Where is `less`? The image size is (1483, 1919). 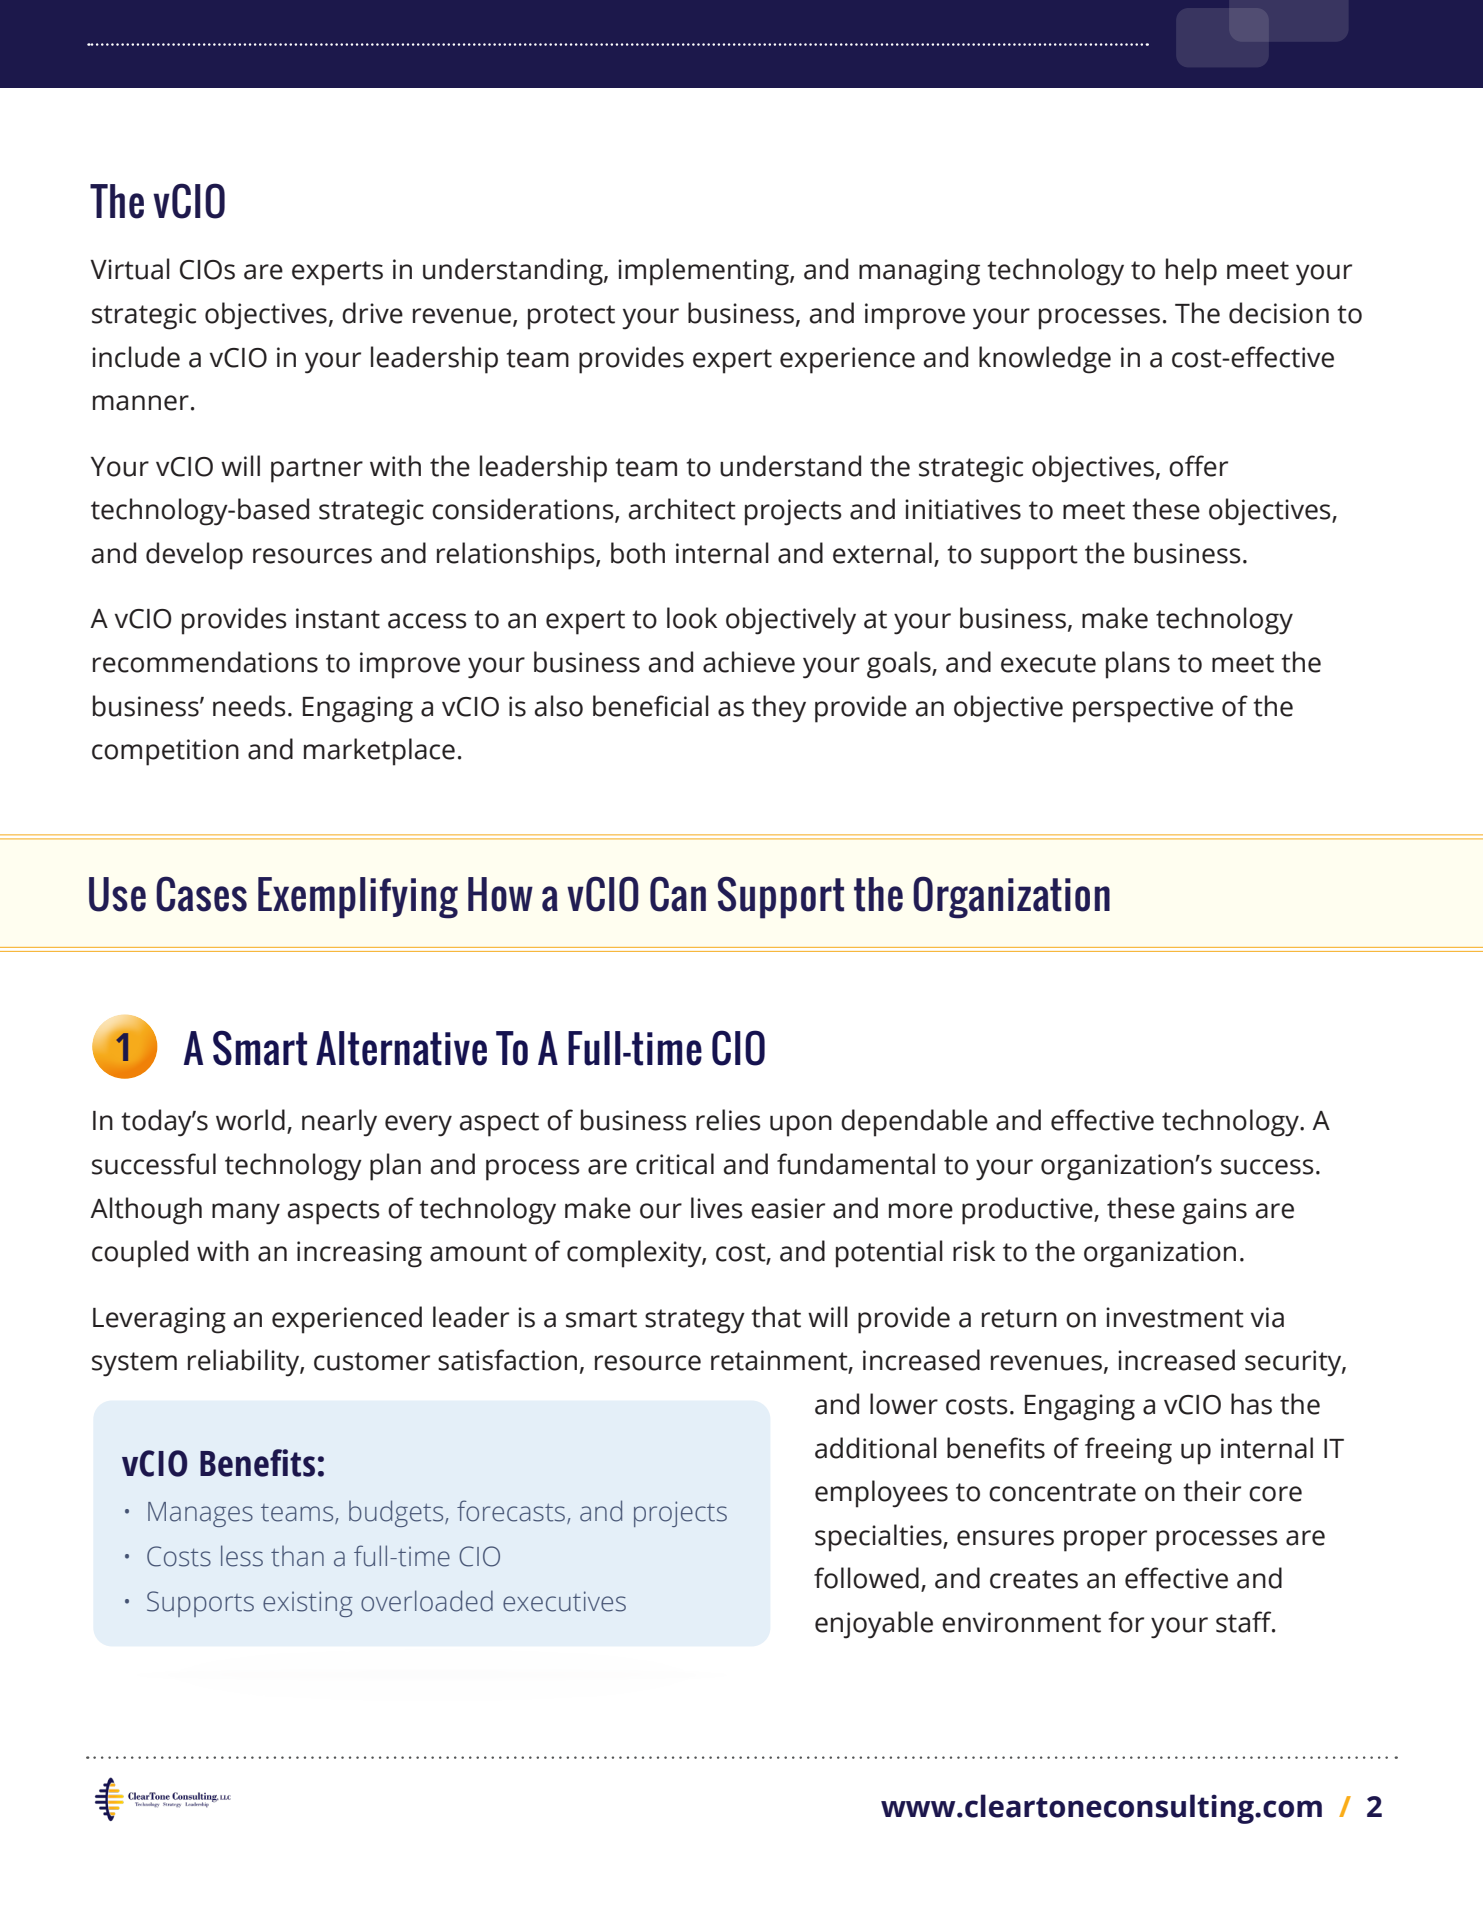
less is located at coordinates (242, 1556).
